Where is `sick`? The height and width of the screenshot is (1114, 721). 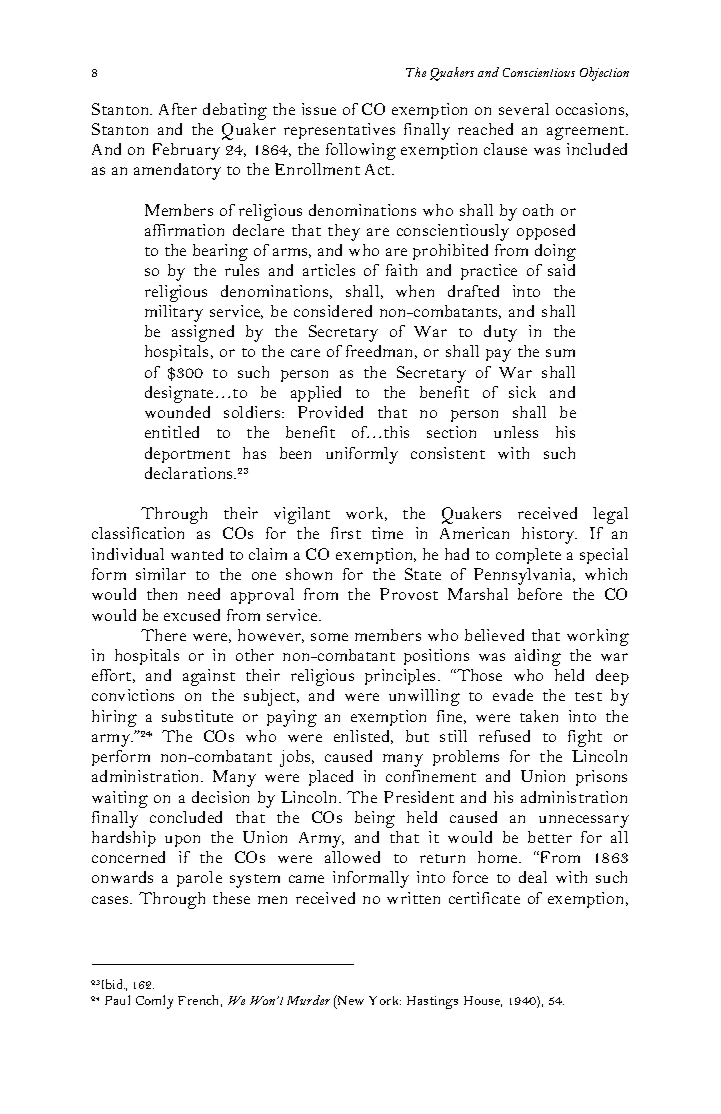 sick is located at coordinates (522, 392).
